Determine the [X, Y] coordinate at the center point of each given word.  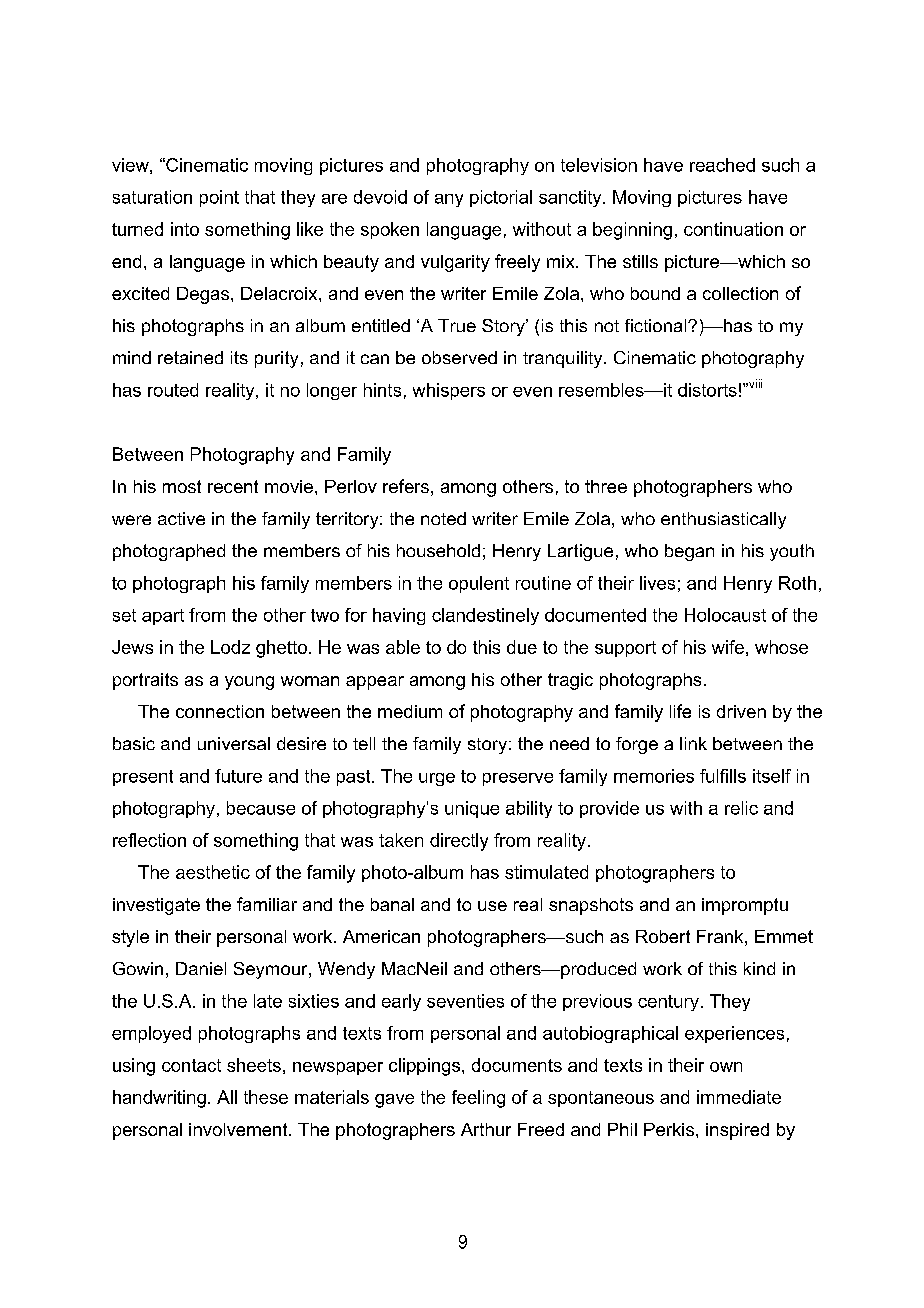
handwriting [159, 1099]
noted [443, 518]
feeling [478, 1099]
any [449, 200]
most [182, 486]
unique [472, 809]
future [238, 776]
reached [722, 165]
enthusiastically [723, 520]
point [219, 198]
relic [741, 808]
